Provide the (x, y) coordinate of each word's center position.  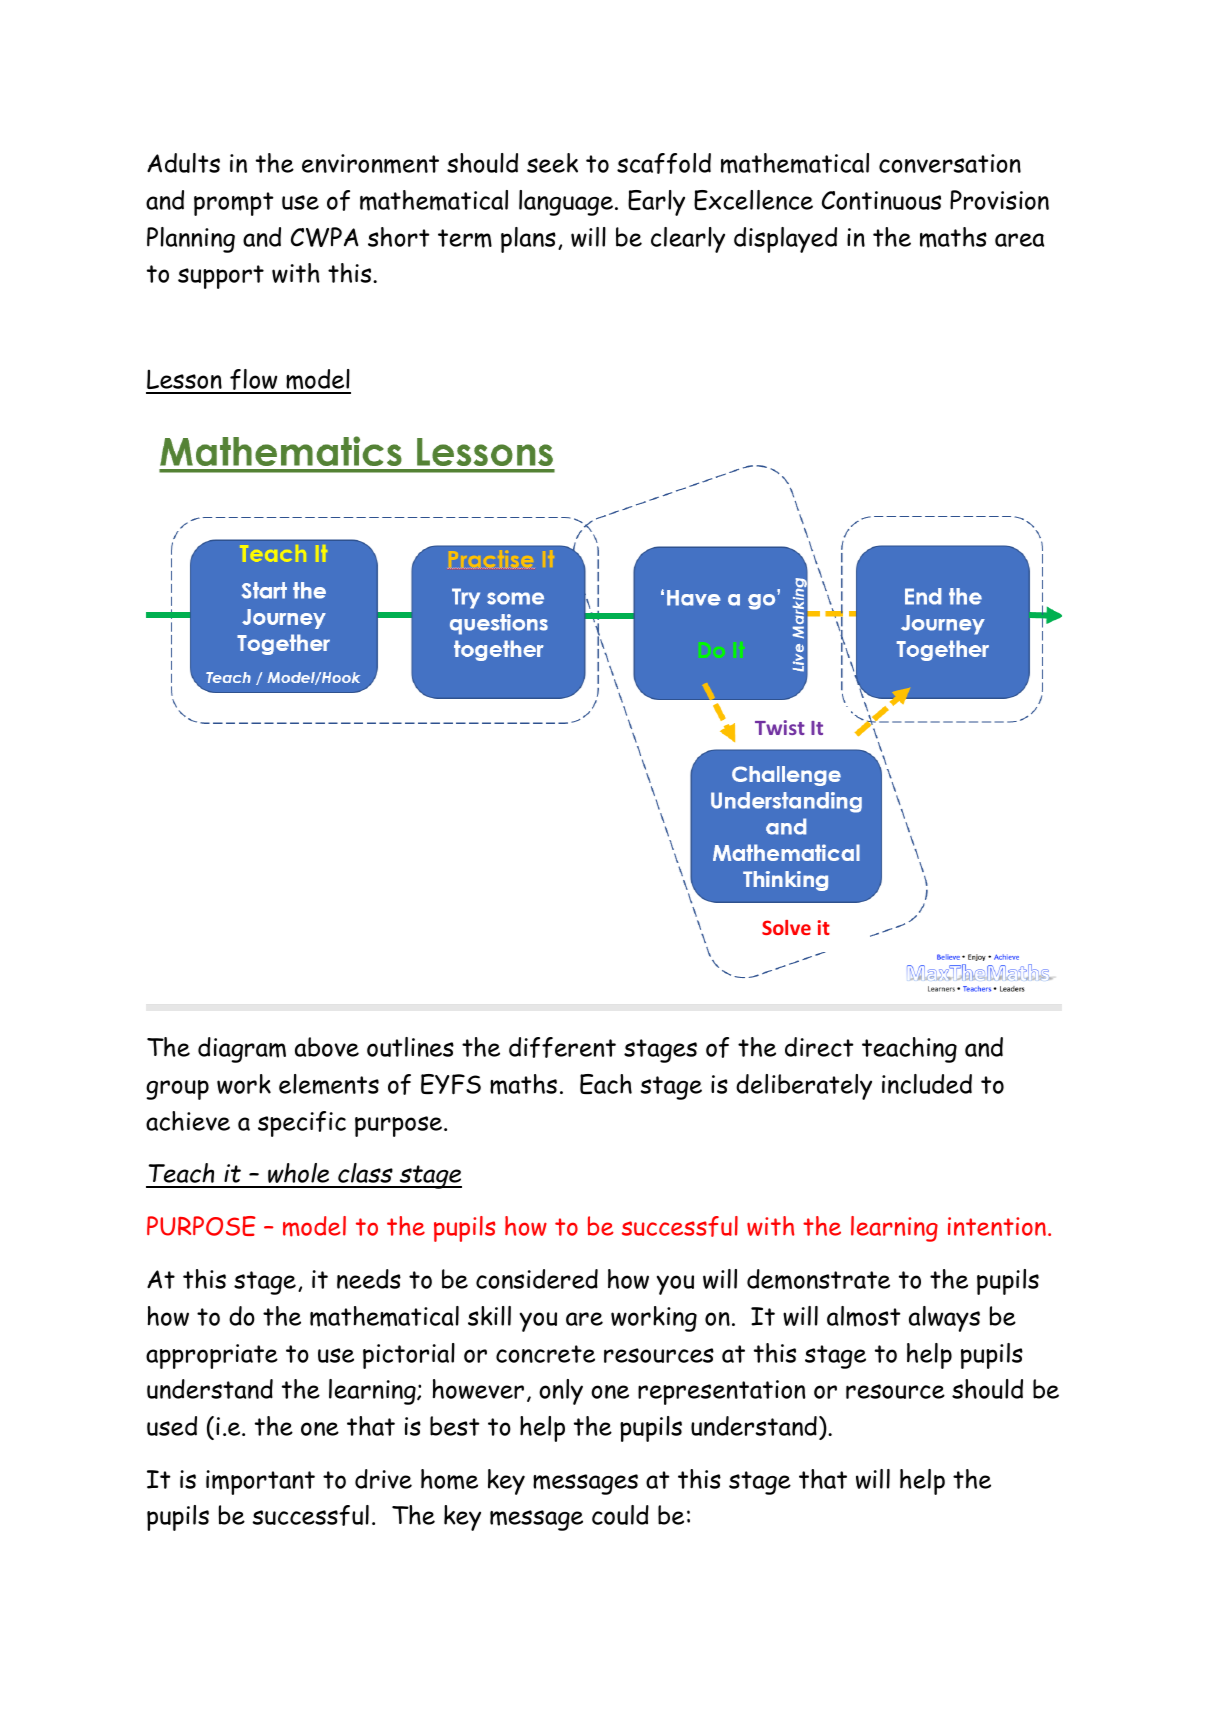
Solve (786, 927)
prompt (234, 204)
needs (369, 1279)
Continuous (881, 200)
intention (997, 1226)
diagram (242, 1050)
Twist (780, 727)
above (327, 1047)
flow (254, 381)
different (562, 1047)
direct (819, 1047)
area (1019, 240)
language (566, 203)
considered (537, 1279)
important (260, 1482)
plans (528, 240)
